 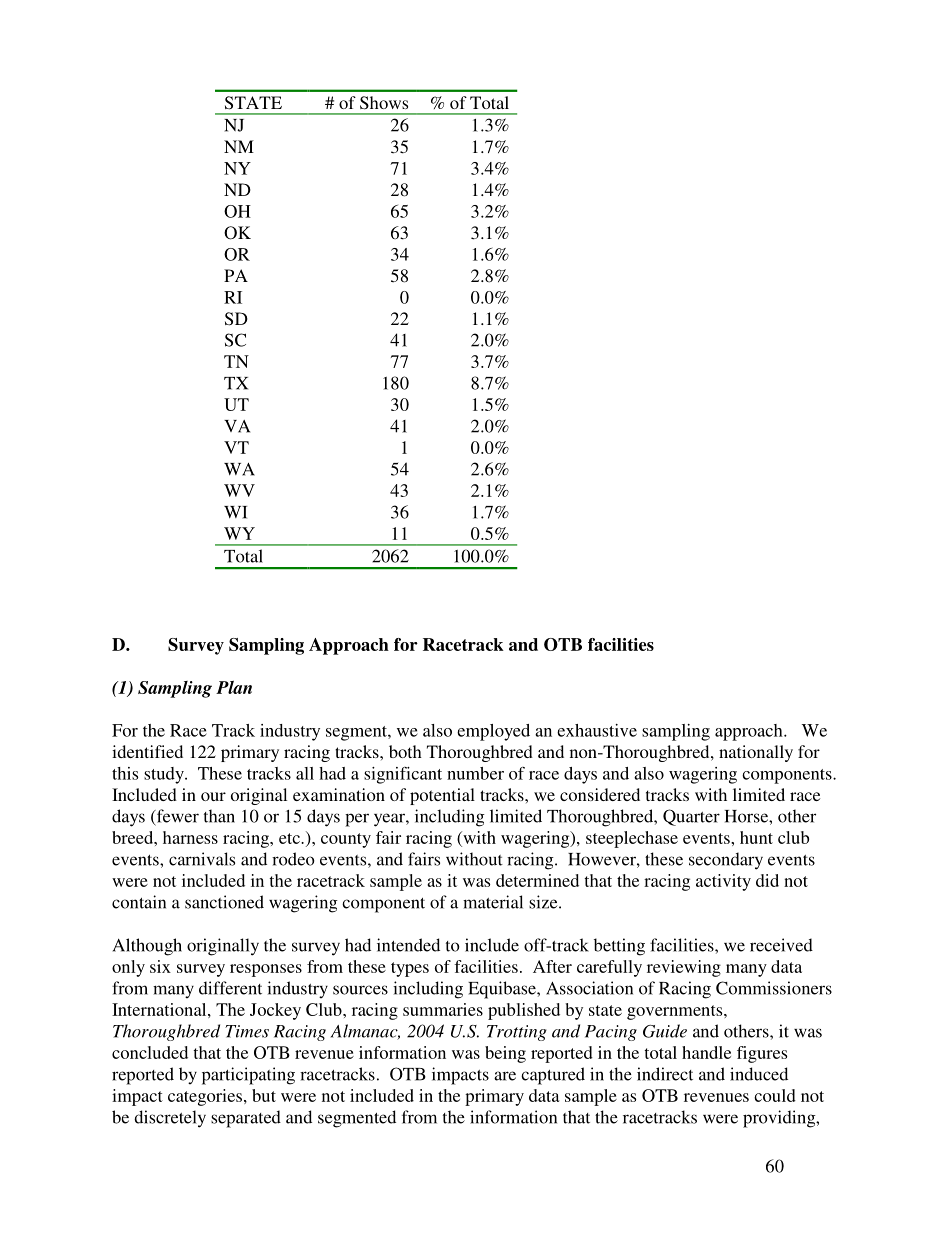 I want to click on identified, so click(x=147, y=751).
